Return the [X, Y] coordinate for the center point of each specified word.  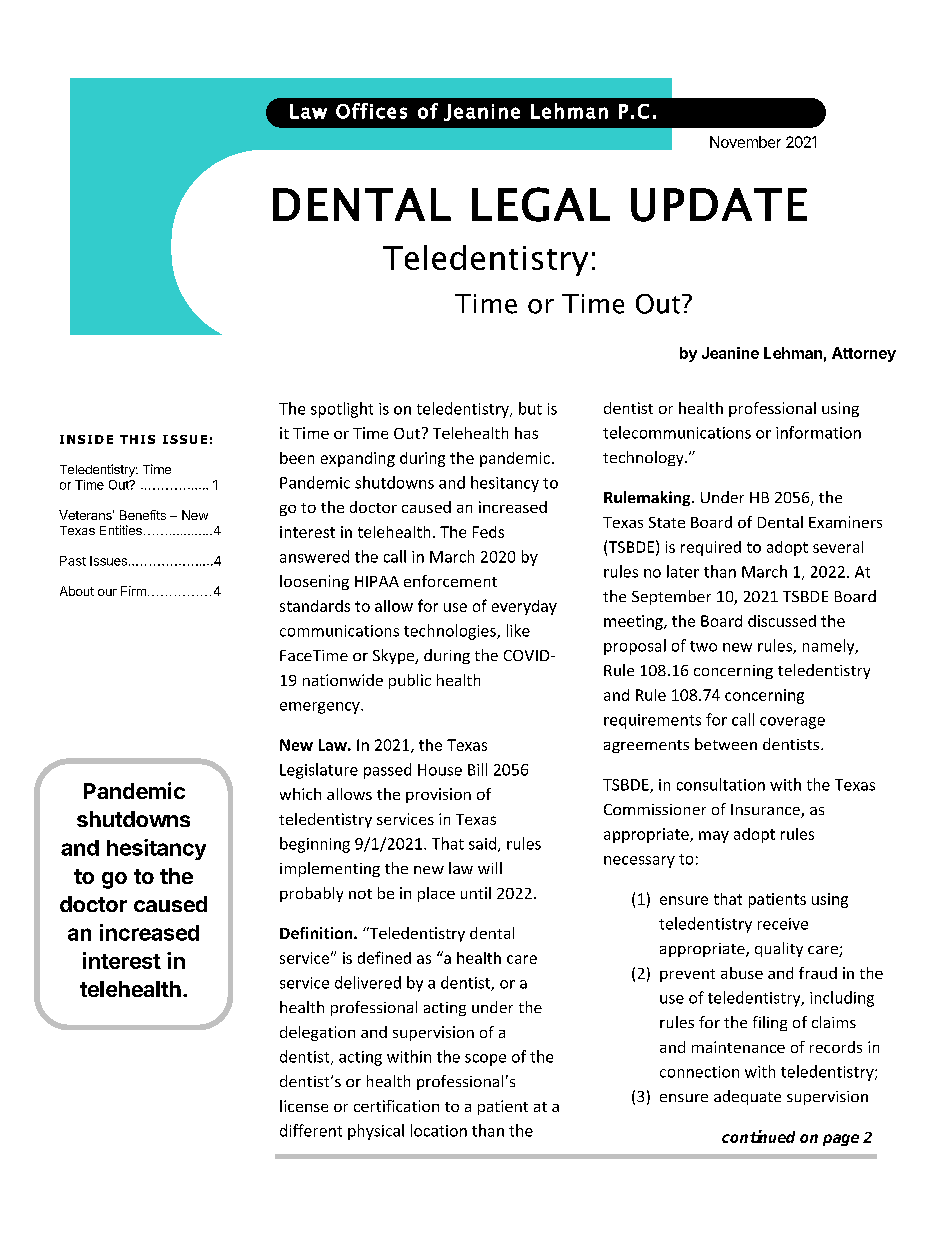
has [526, 433]
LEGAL [541, 204]
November [745, 142]
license [304, 1106]
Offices [371, 111]
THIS [137, 439]
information [818, 432]
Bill [477, 769]
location [439, 1130]
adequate [747, 1097]
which [300, 794]
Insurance [766, 811]
